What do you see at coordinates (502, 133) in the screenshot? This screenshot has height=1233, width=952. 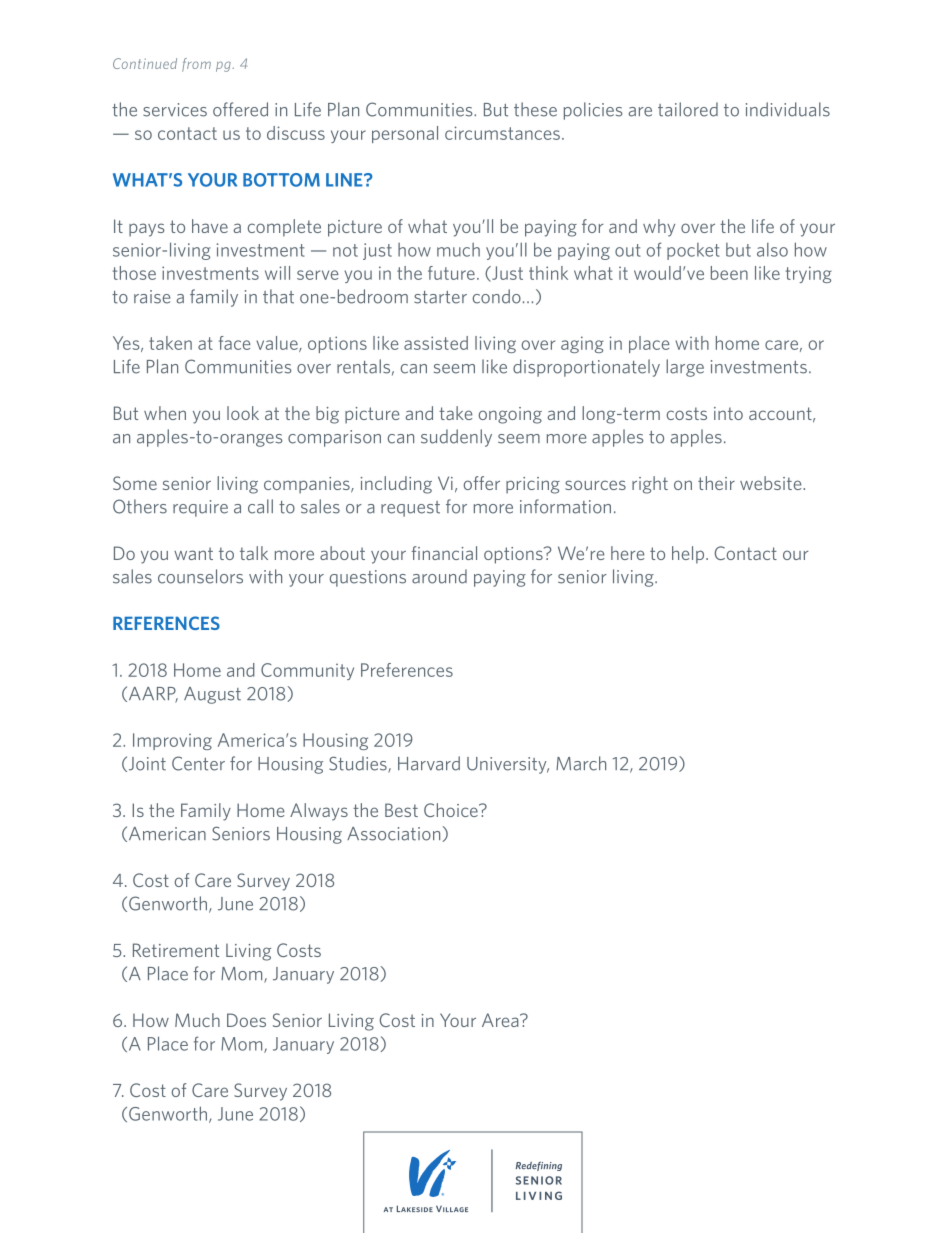 I see `circumstances` at bounding box center [502, 133].
